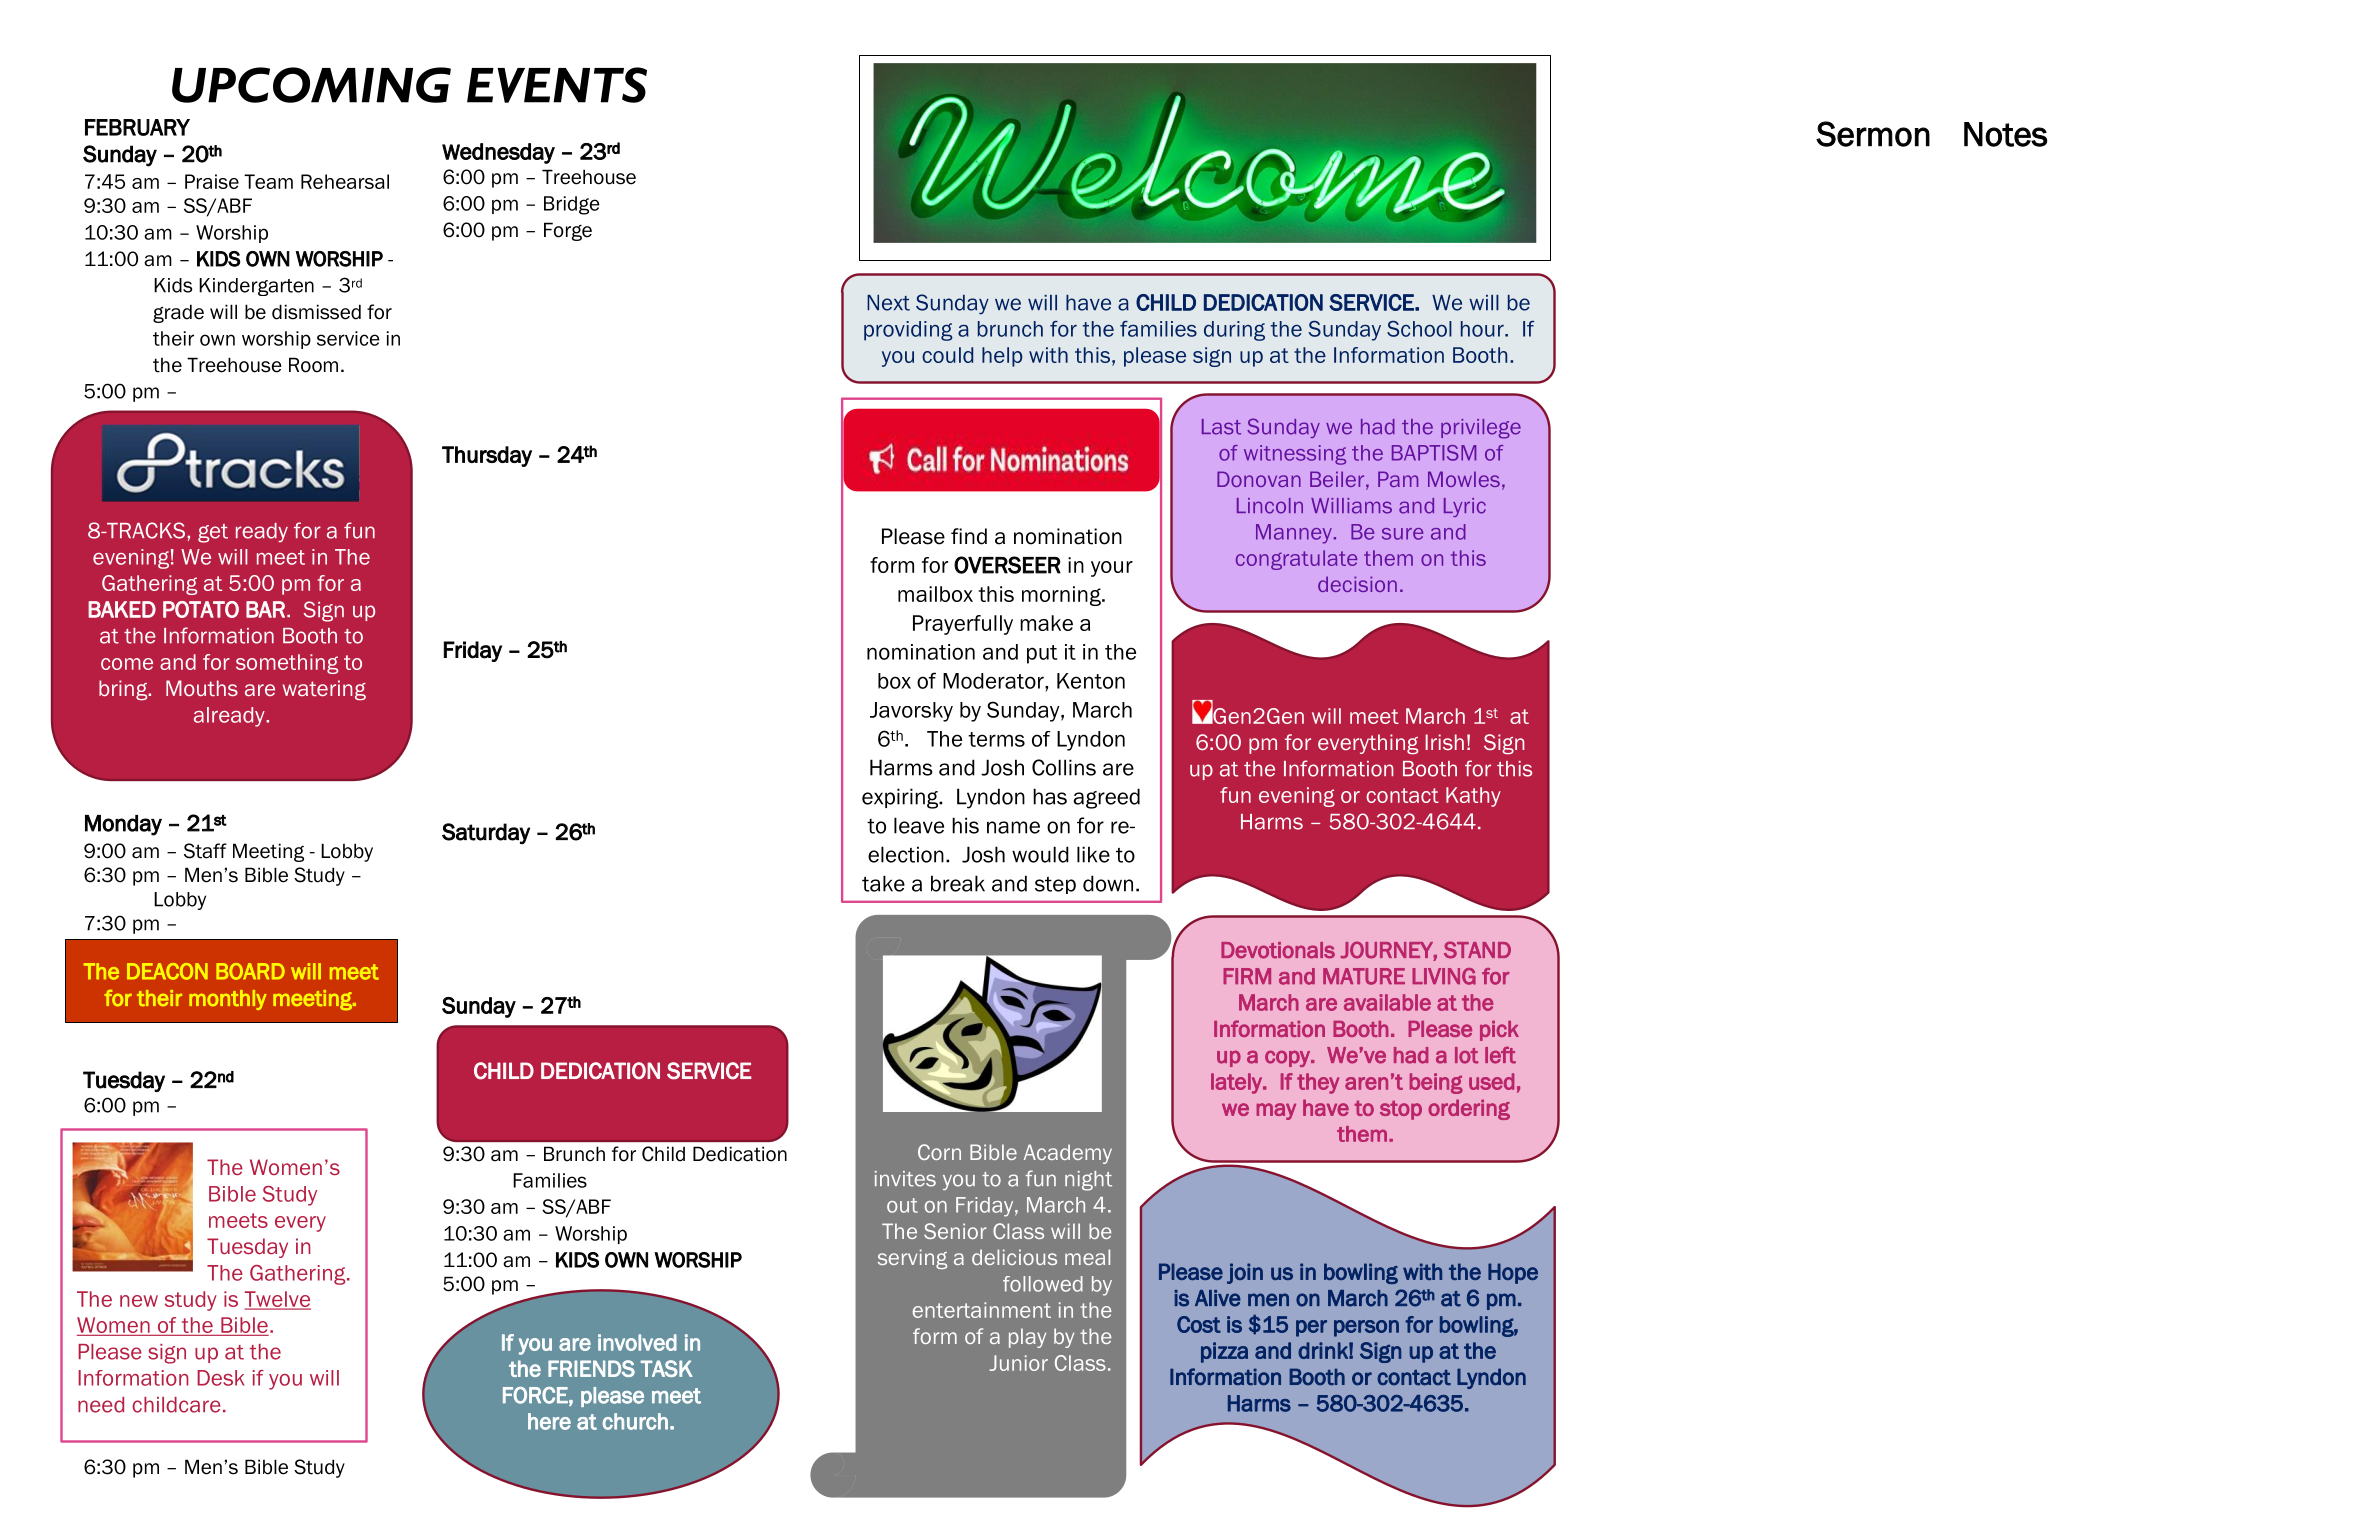 Image resolution: width=2366 pixels, height=1531 pixels. What do you see at coordinates (1473, 797) in the screenshot?
I see `Kathy` at bounding box center [1473, 797].
